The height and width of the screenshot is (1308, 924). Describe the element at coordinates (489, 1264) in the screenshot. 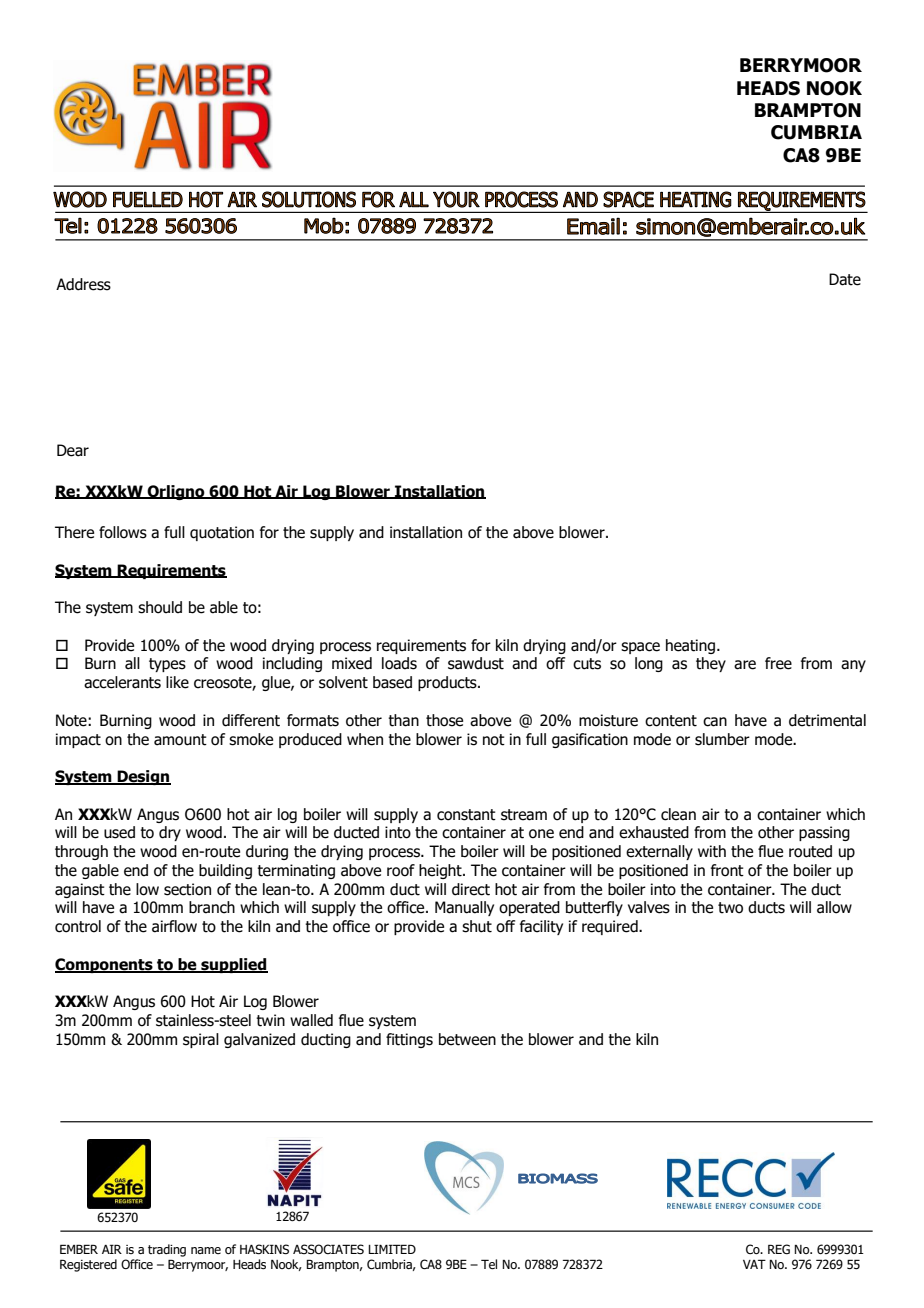

I see `Tel` at that location.
